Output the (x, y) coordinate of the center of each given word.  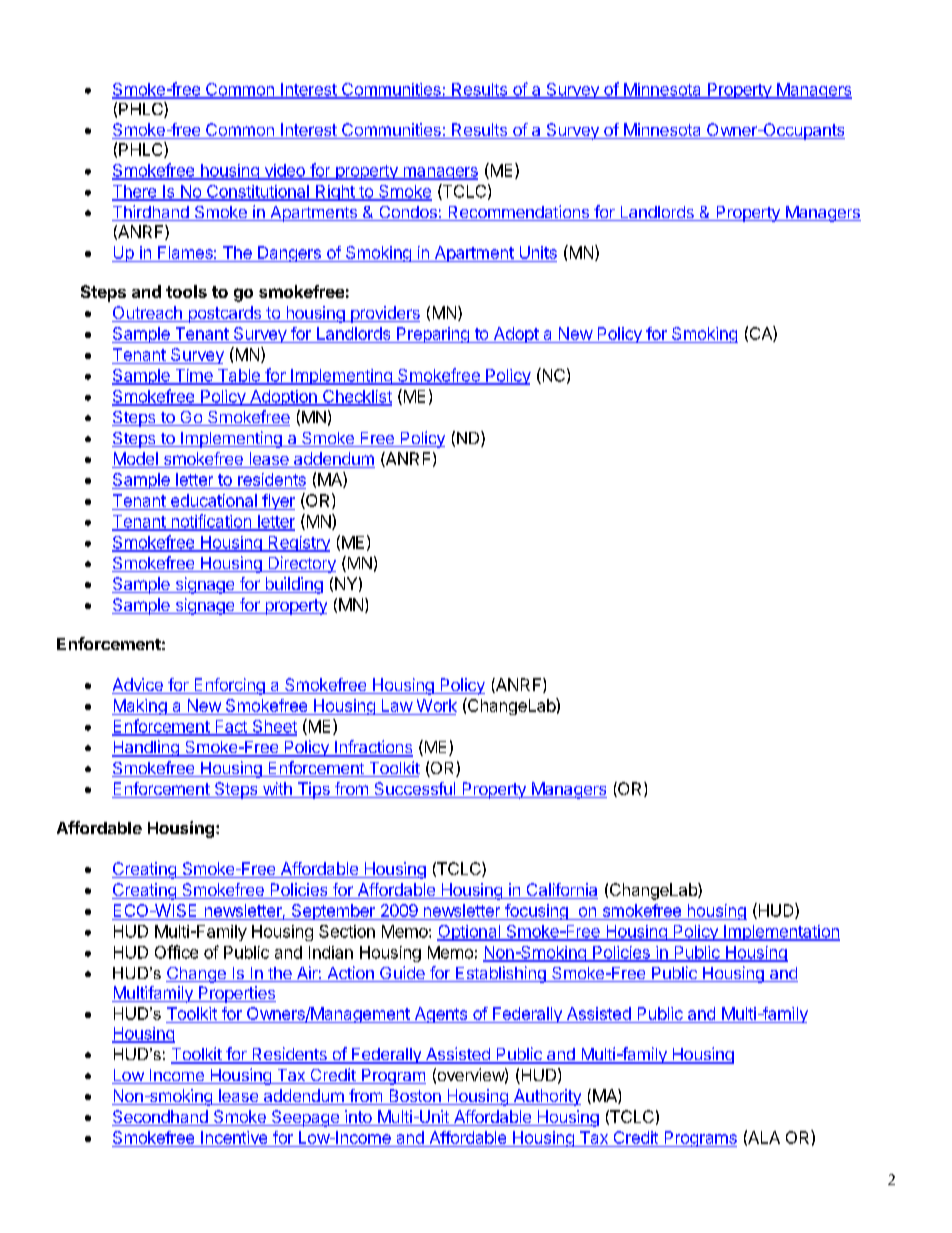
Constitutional (258, 192)
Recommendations (518, 213)
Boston (415, 1097)
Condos (408, 213)
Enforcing (229, 686)
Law (397, 705)
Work (437, 705)
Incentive (234, 1139)
